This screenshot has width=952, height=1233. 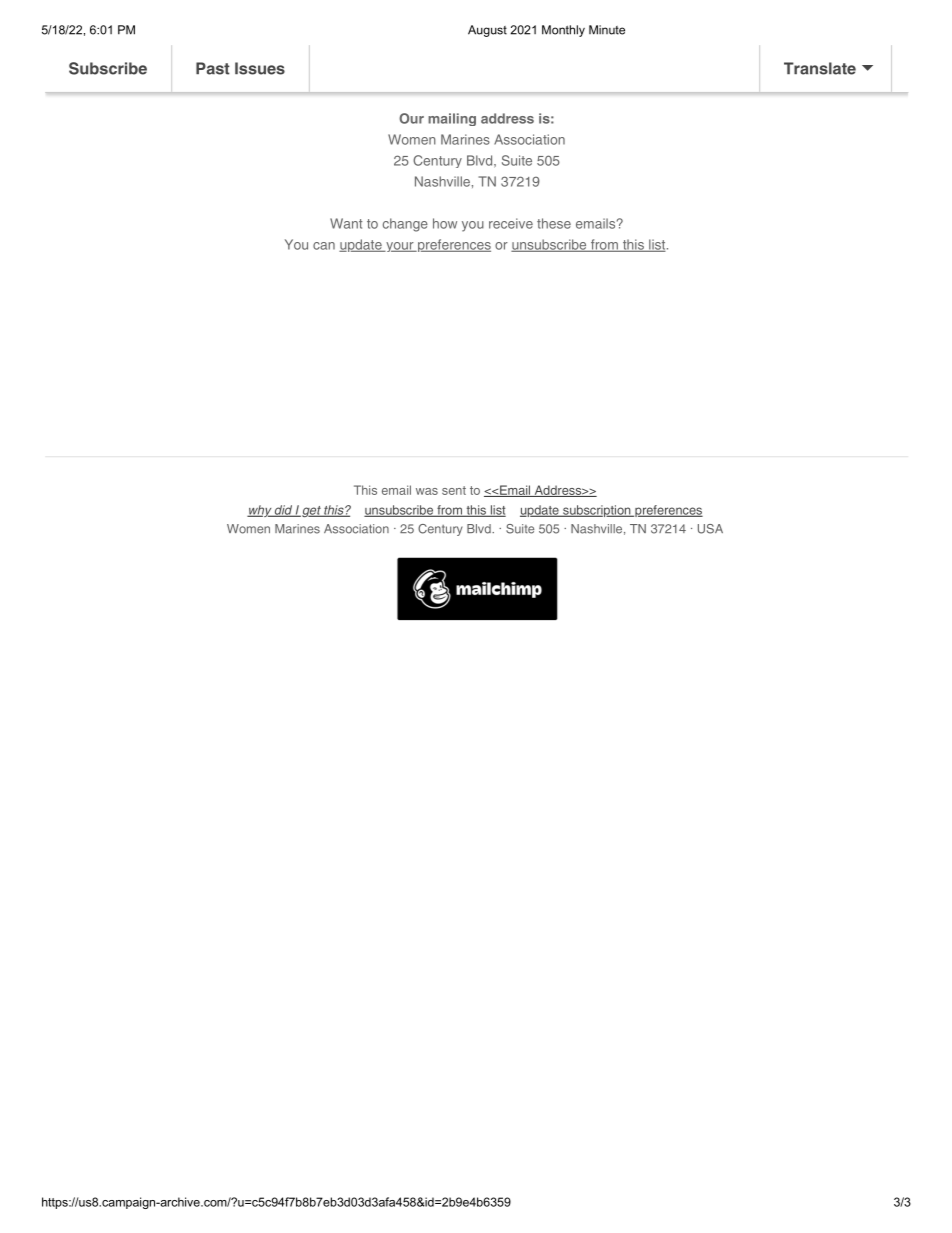 I want to click on can, so click(x=324, y=246).
